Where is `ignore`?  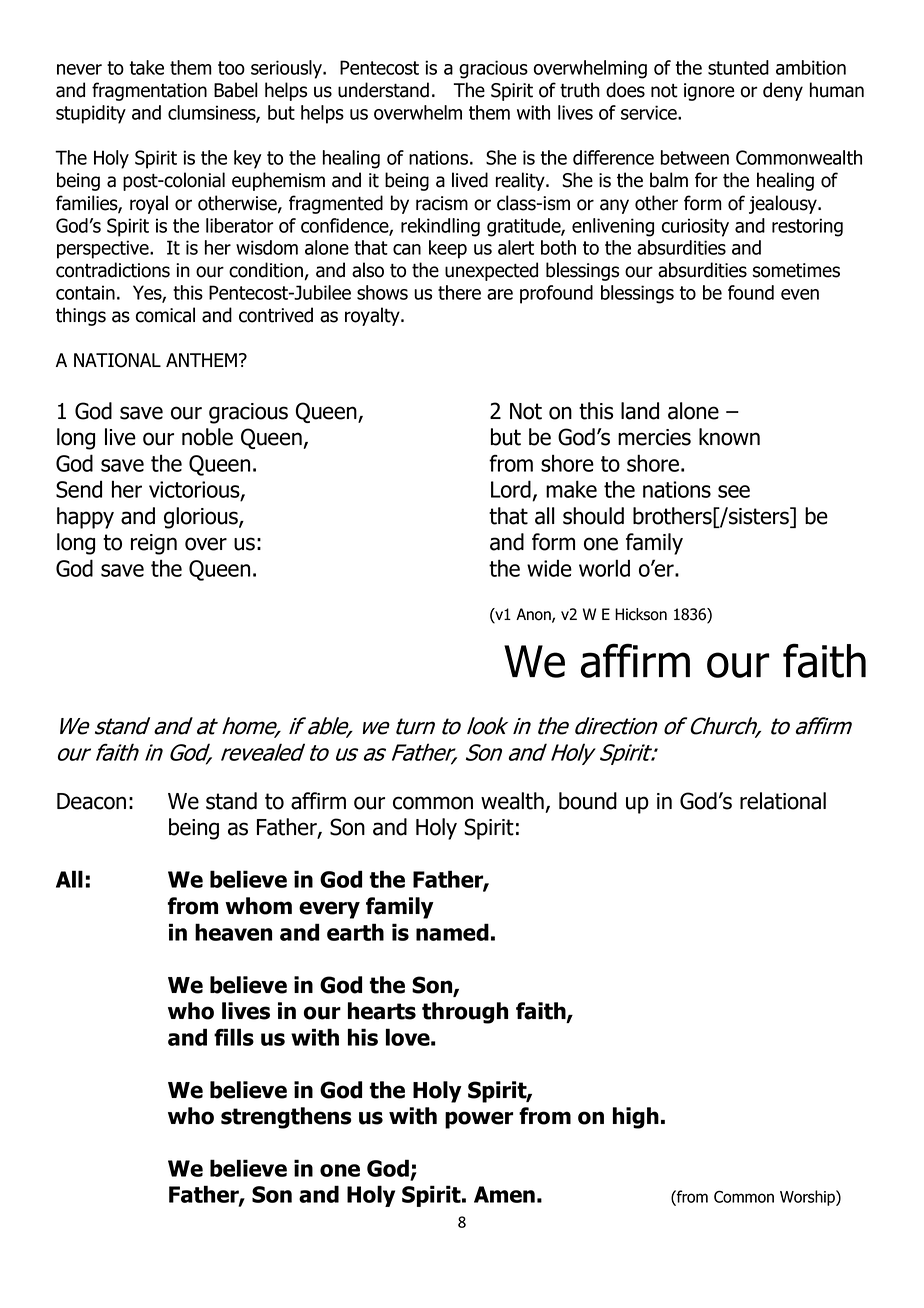
ignore is located at coordinates (709, 92).
